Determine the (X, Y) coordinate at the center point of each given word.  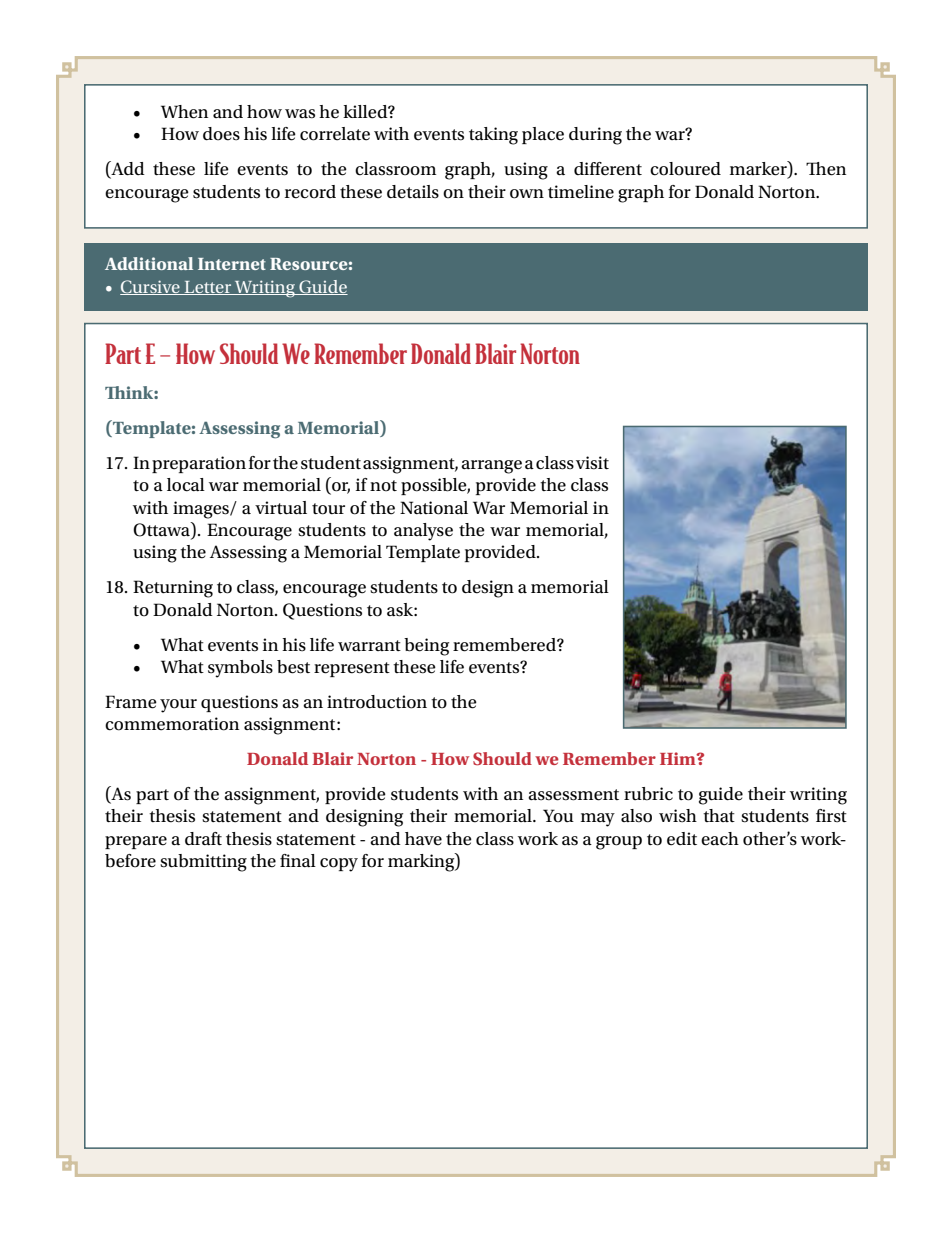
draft (203, 839)
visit (592, 463)
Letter (208, 288)
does (221, 134)
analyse (423, 532)
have (423, 839)
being (426, 647)
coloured (685, 169)
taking (493, 136)
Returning (173, 589)
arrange (491, 467)
